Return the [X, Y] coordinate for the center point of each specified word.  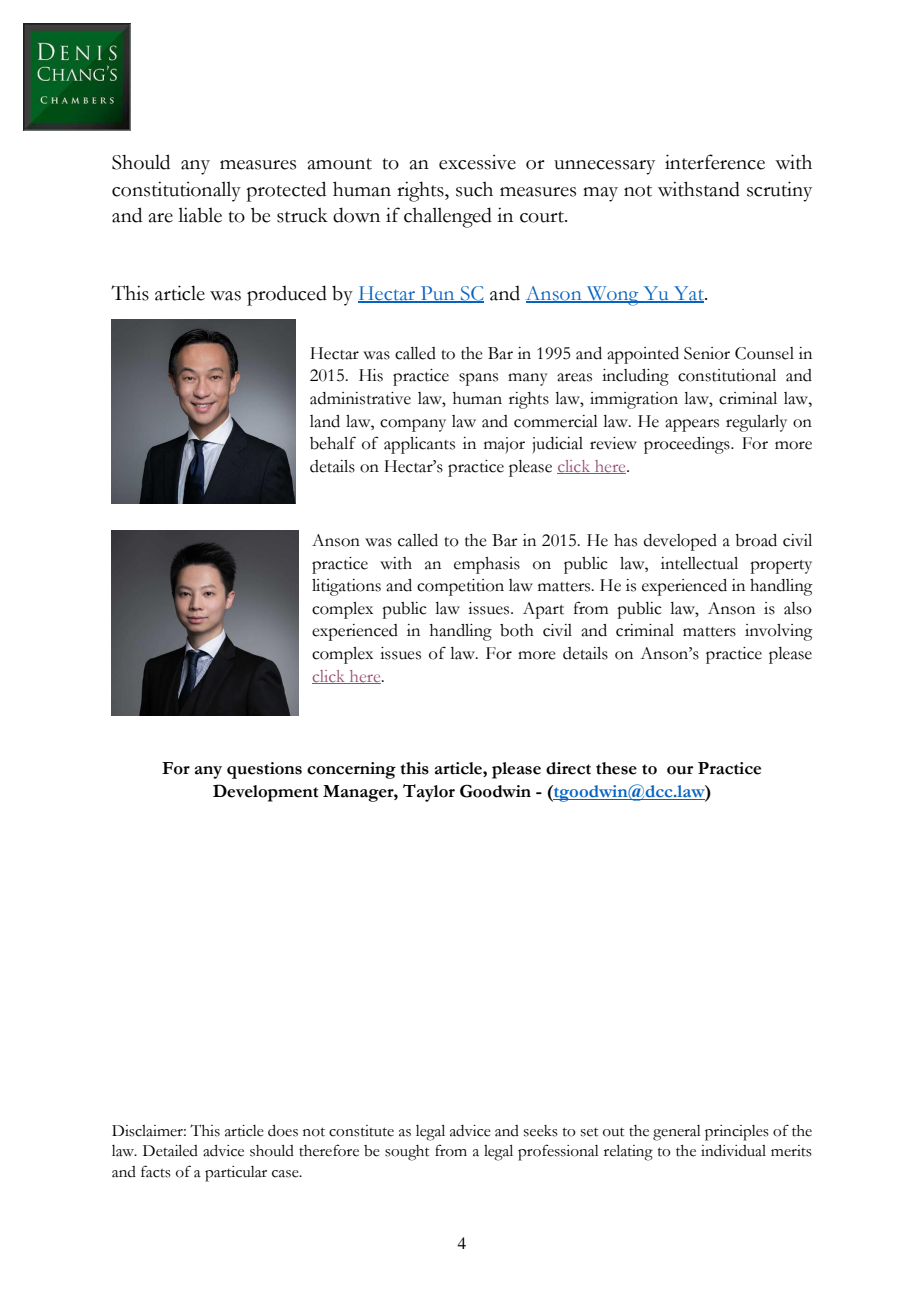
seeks [541, 1131]
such [474, 189]
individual [733, 1151]
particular [236, 1174]
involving [779, 632]
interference [715, 162]
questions [264, 770]
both [517, 630]
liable [200, 215]
